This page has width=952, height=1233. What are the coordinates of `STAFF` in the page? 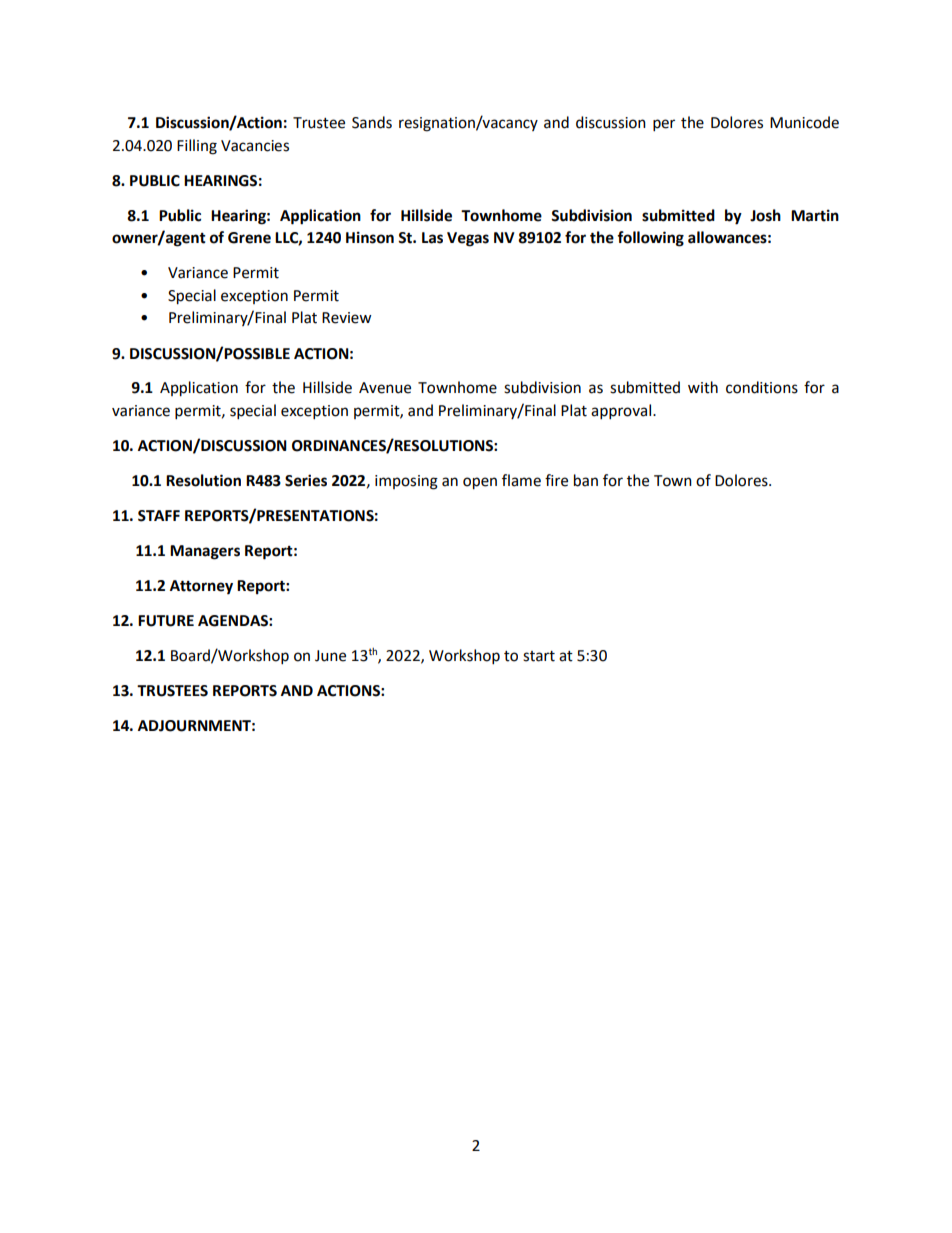 It's located at (159, 516).
